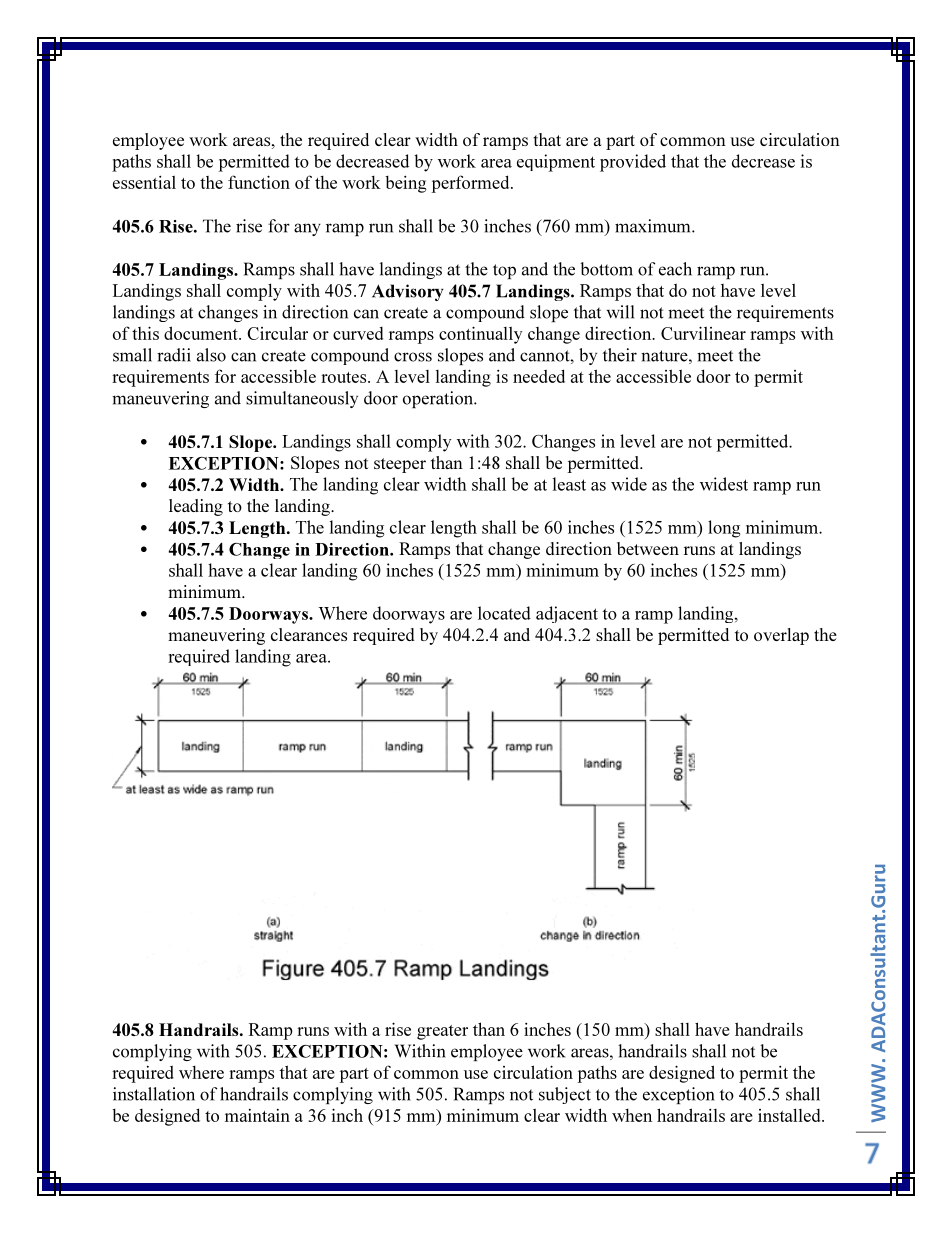  Describe the element at coordinates (259, 182) in the image. I see `function` at that location.
